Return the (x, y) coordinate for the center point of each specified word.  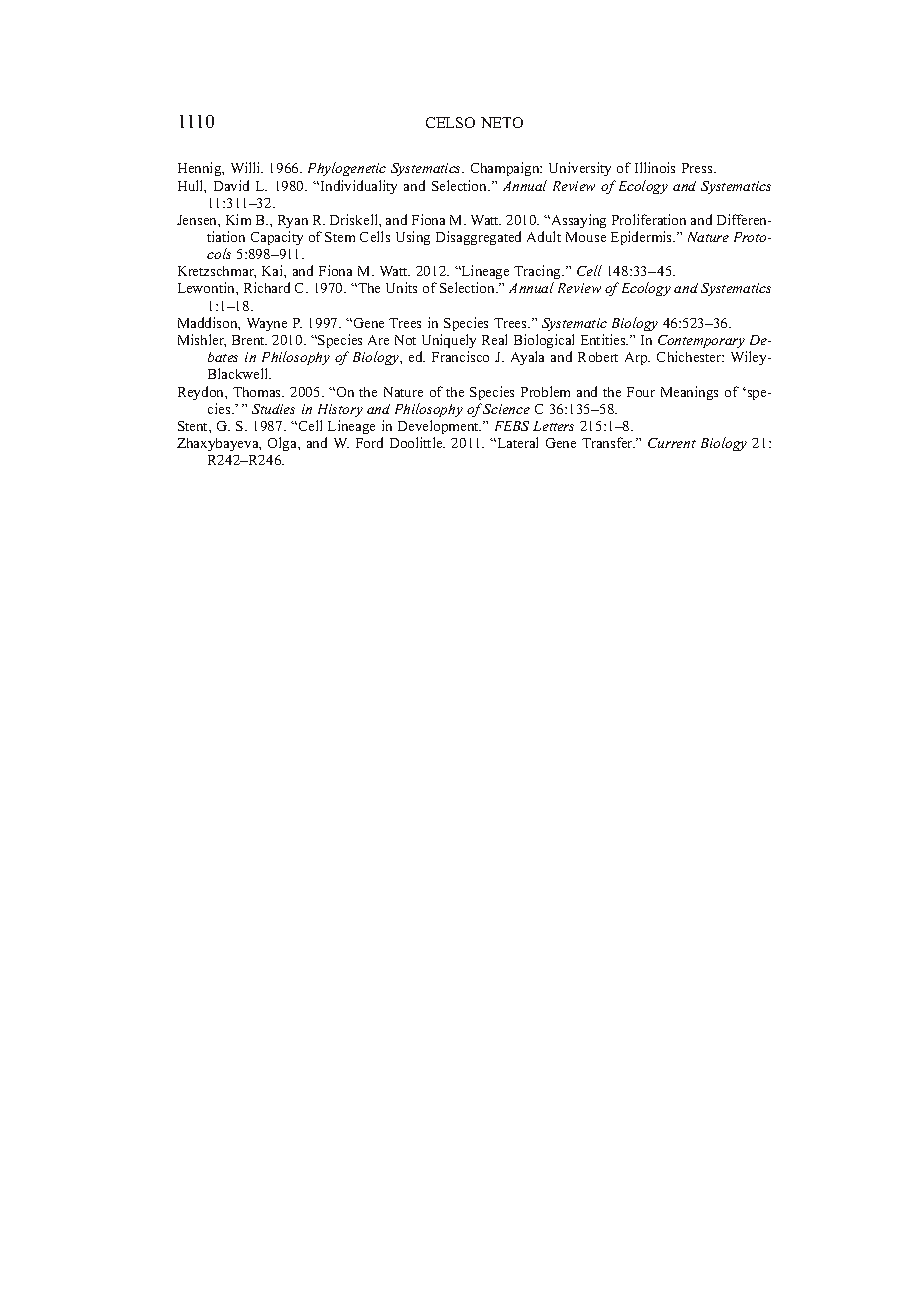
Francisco (460, 356)
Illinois (655, 167)
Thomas (258, 392)
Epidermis (643, 238)
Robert (598, 357)
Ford (369, 442)
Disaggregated (478, 238)
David (231, 185)
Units (401, 287)
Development (439, 427)
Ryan (293, 221)
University (580, 169)
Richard (267, 287)
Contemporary (701, 341)
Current (672, 443)
